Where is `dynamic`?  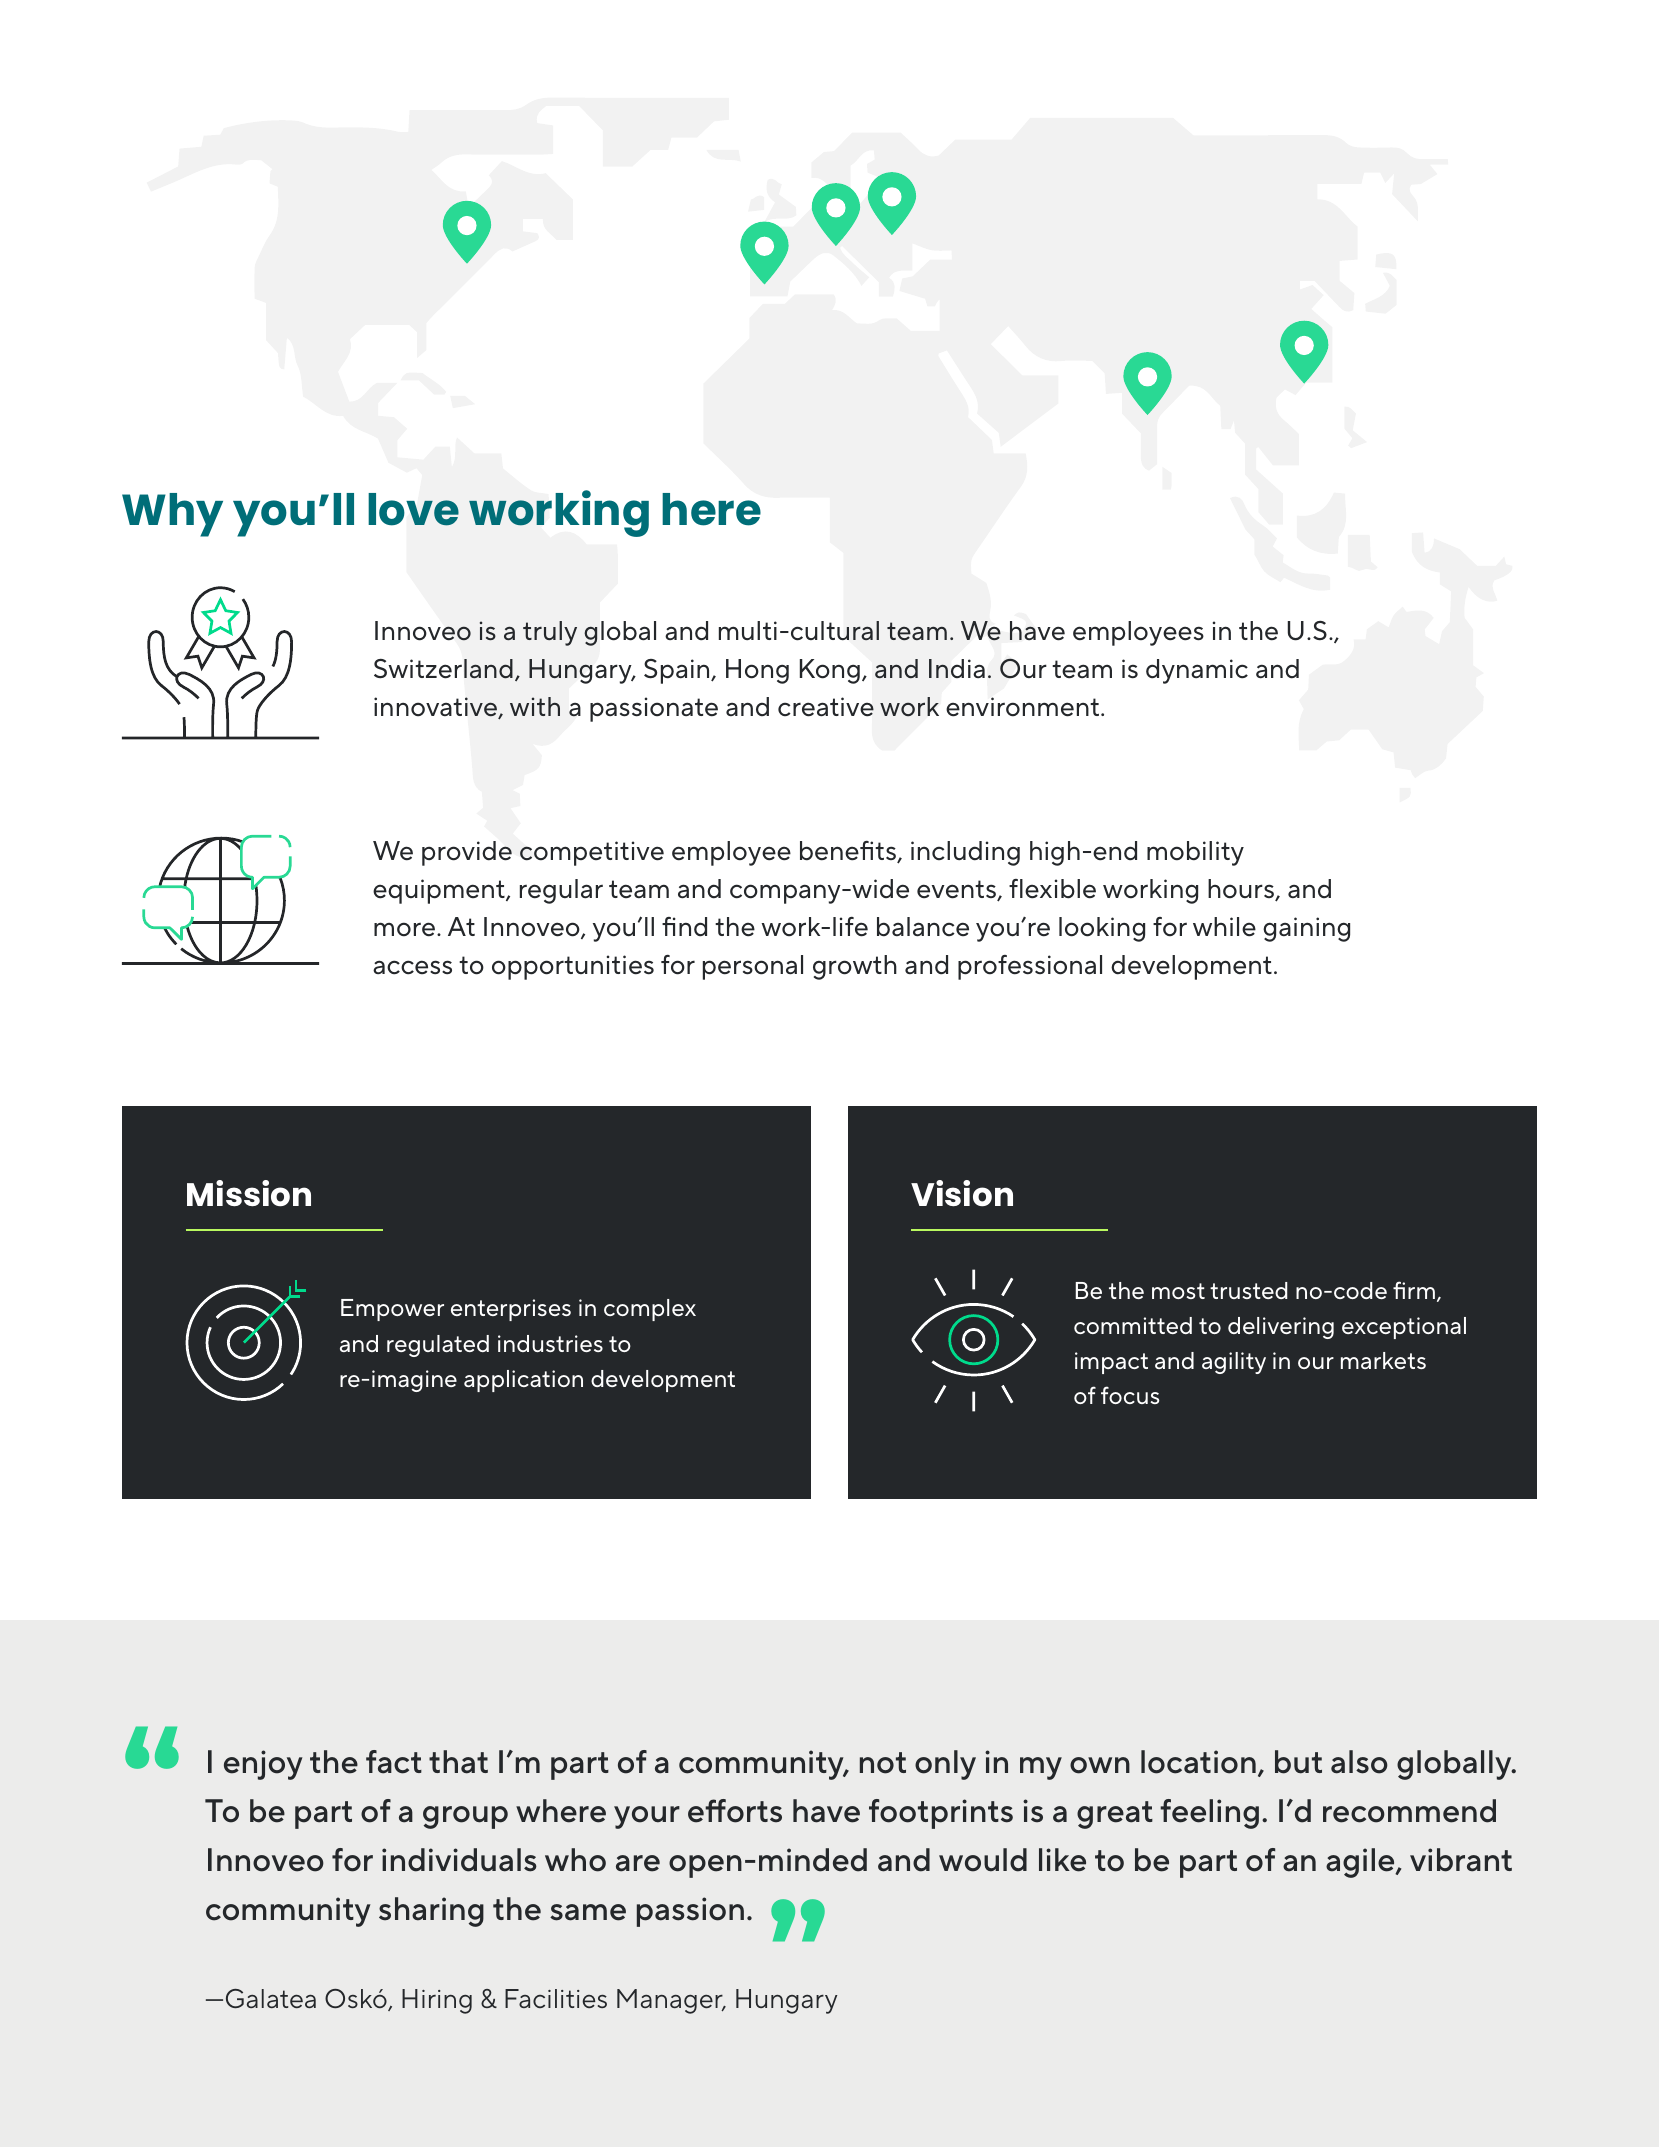
dynamic is located at coordinates (1197, 671).
